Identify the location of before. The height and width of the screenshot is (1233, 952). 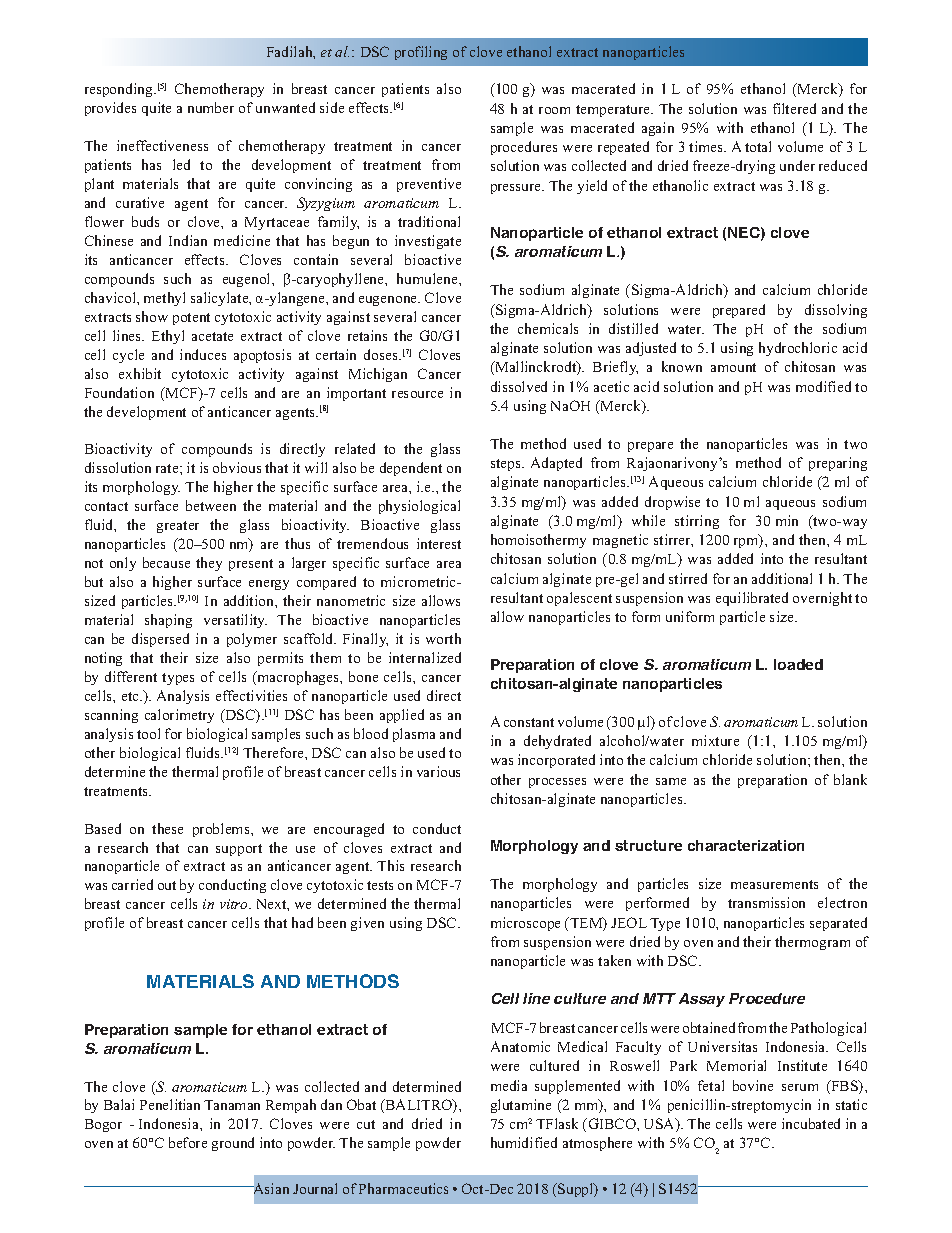
(188, 1142).
